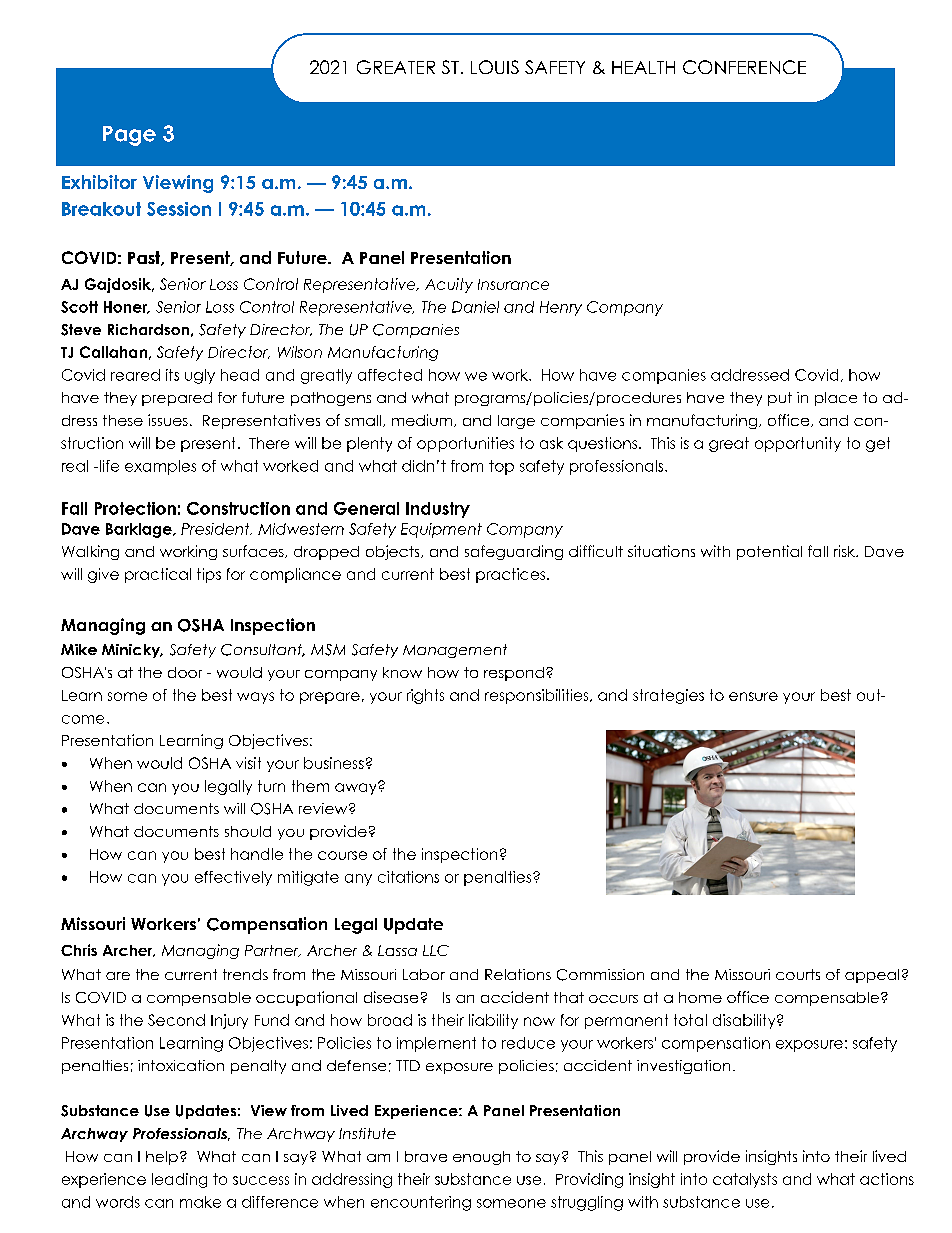  What do you see at coordinates (248, 831) in the screenshot?
I see `should` at bounding box center [248, 831].
